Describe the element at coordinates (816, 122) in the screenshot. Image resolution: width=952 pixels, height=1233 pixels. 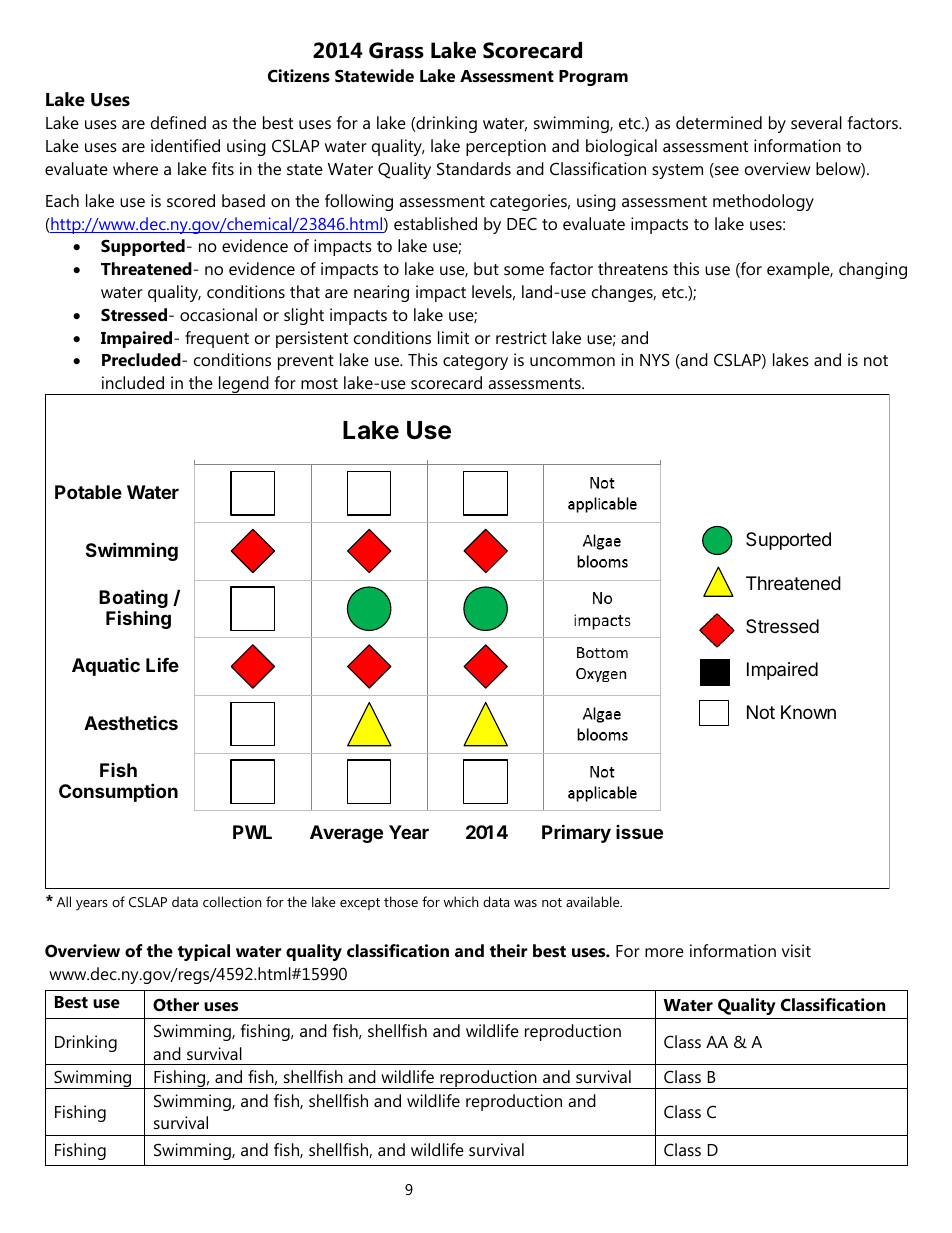
I see `several` at that location.
